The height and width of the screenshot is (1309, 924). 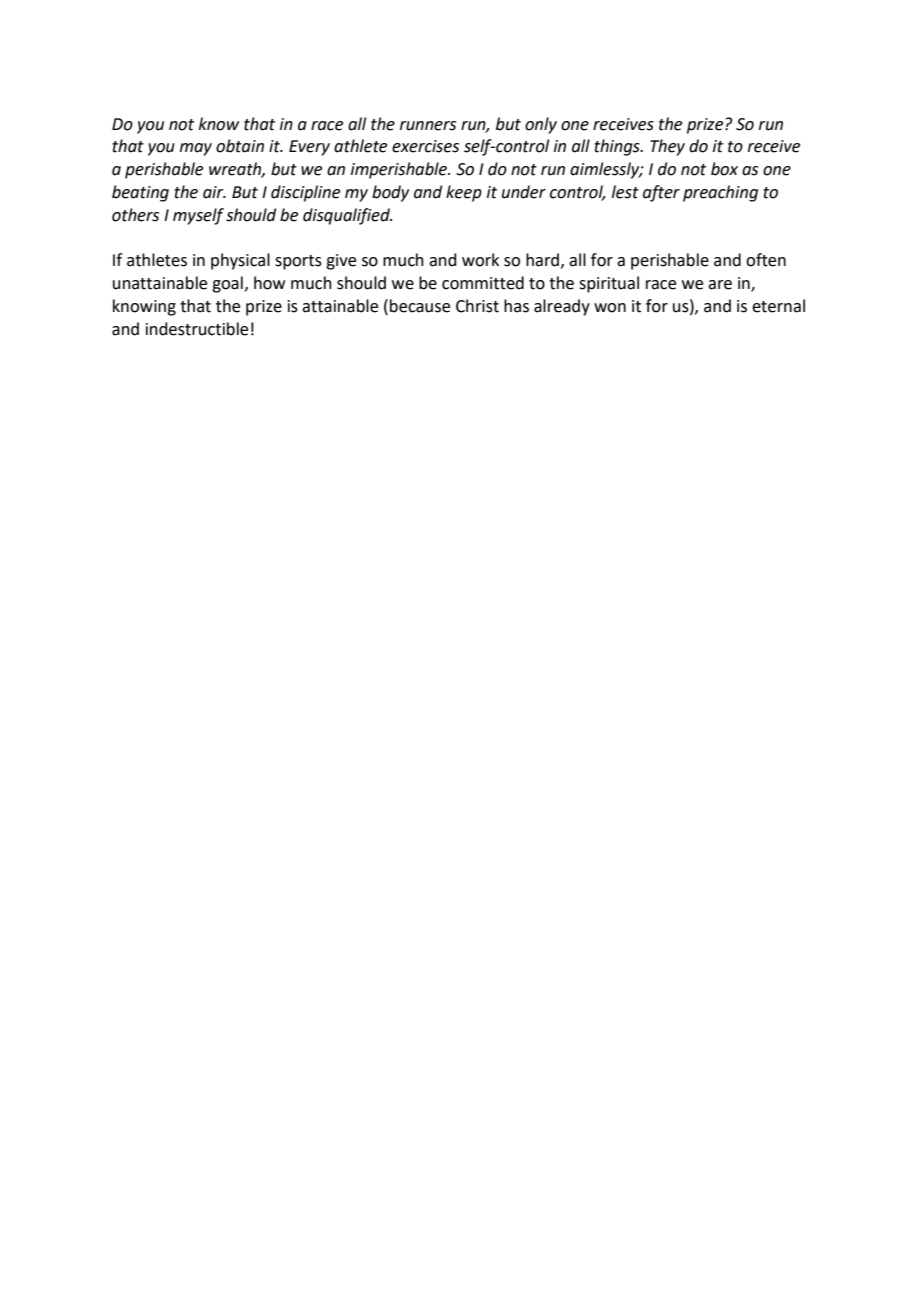 I want to click on work, so click(x=480, y=260).
